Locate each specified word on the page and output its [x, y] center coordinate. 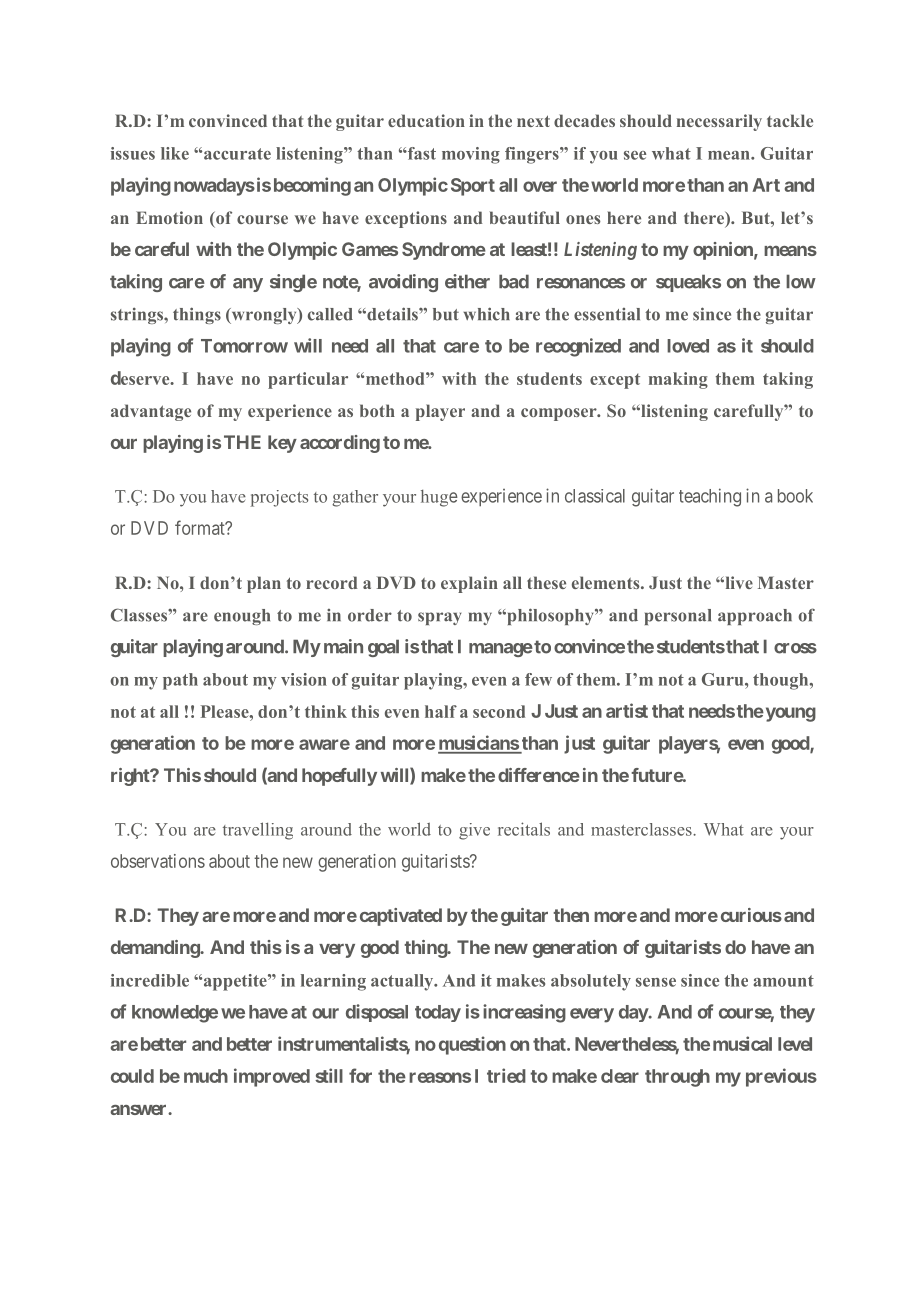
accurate [237, 154]
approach [755, 617]
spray [439, 618]
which [486, 314]
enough [242, 617]
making [678, 380]
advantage [151, 412]
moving [471, 155]
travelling [258, 831]
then [571, 915]
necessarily [719, 122]
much [206, 1076]
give [474, 831]
